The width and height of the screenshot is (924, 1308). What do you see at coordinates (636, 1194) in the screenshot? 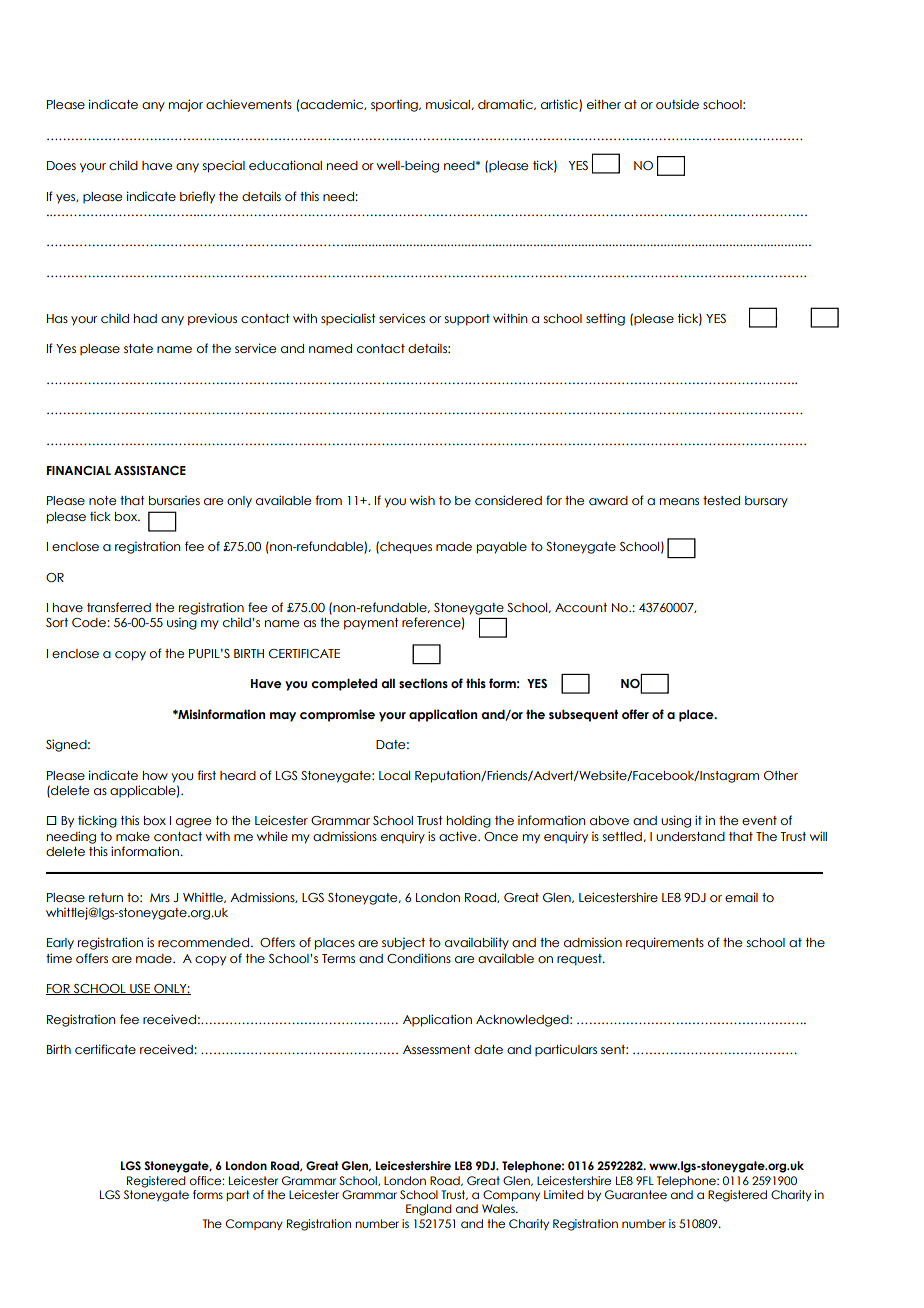
I see `Guarantee` at bounding box center [636, 1194].
